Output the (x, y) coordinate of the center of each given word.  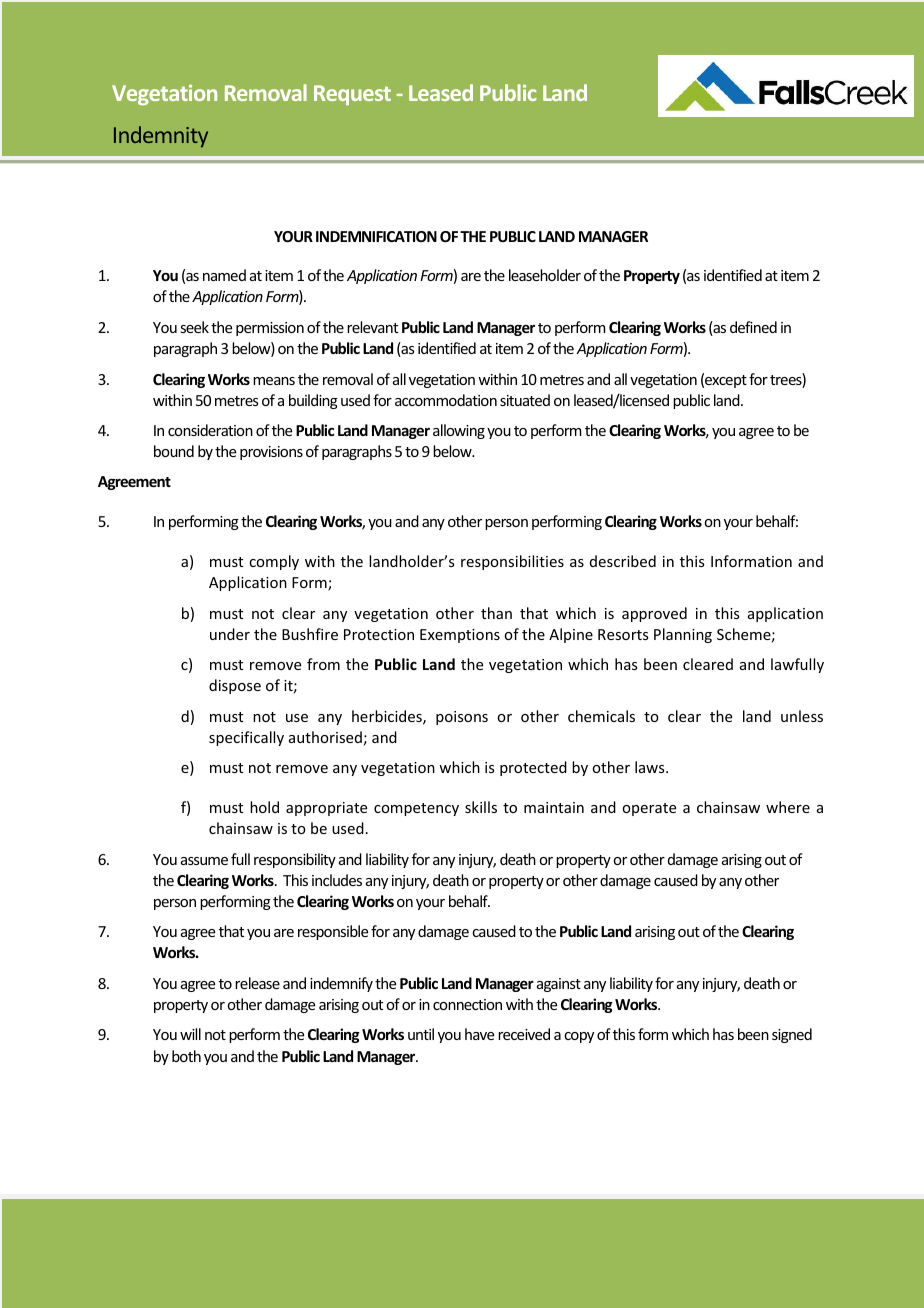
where (788, 807)
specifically (246, 738)
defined (753, 327)
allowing (459, 431)
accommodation (446, 400)
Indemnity (161, 137)
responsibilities (512, 562)
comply (274, 562)
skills (481, 807)
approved (654, 614)
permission (270, 329)
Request (352, 95)
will (190, 1034)
